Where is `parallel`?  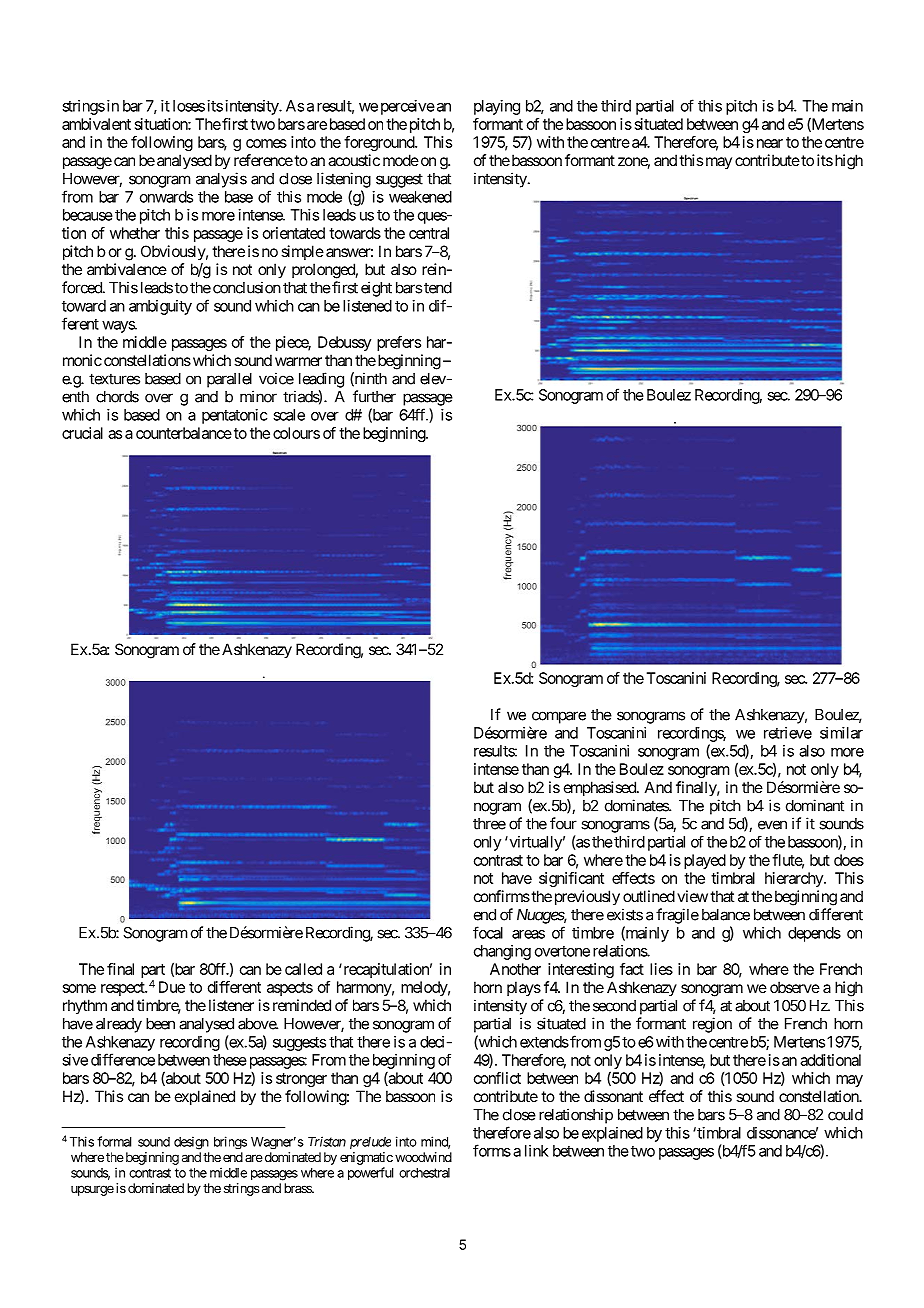 parallel is located at coordinates (229, 380).
